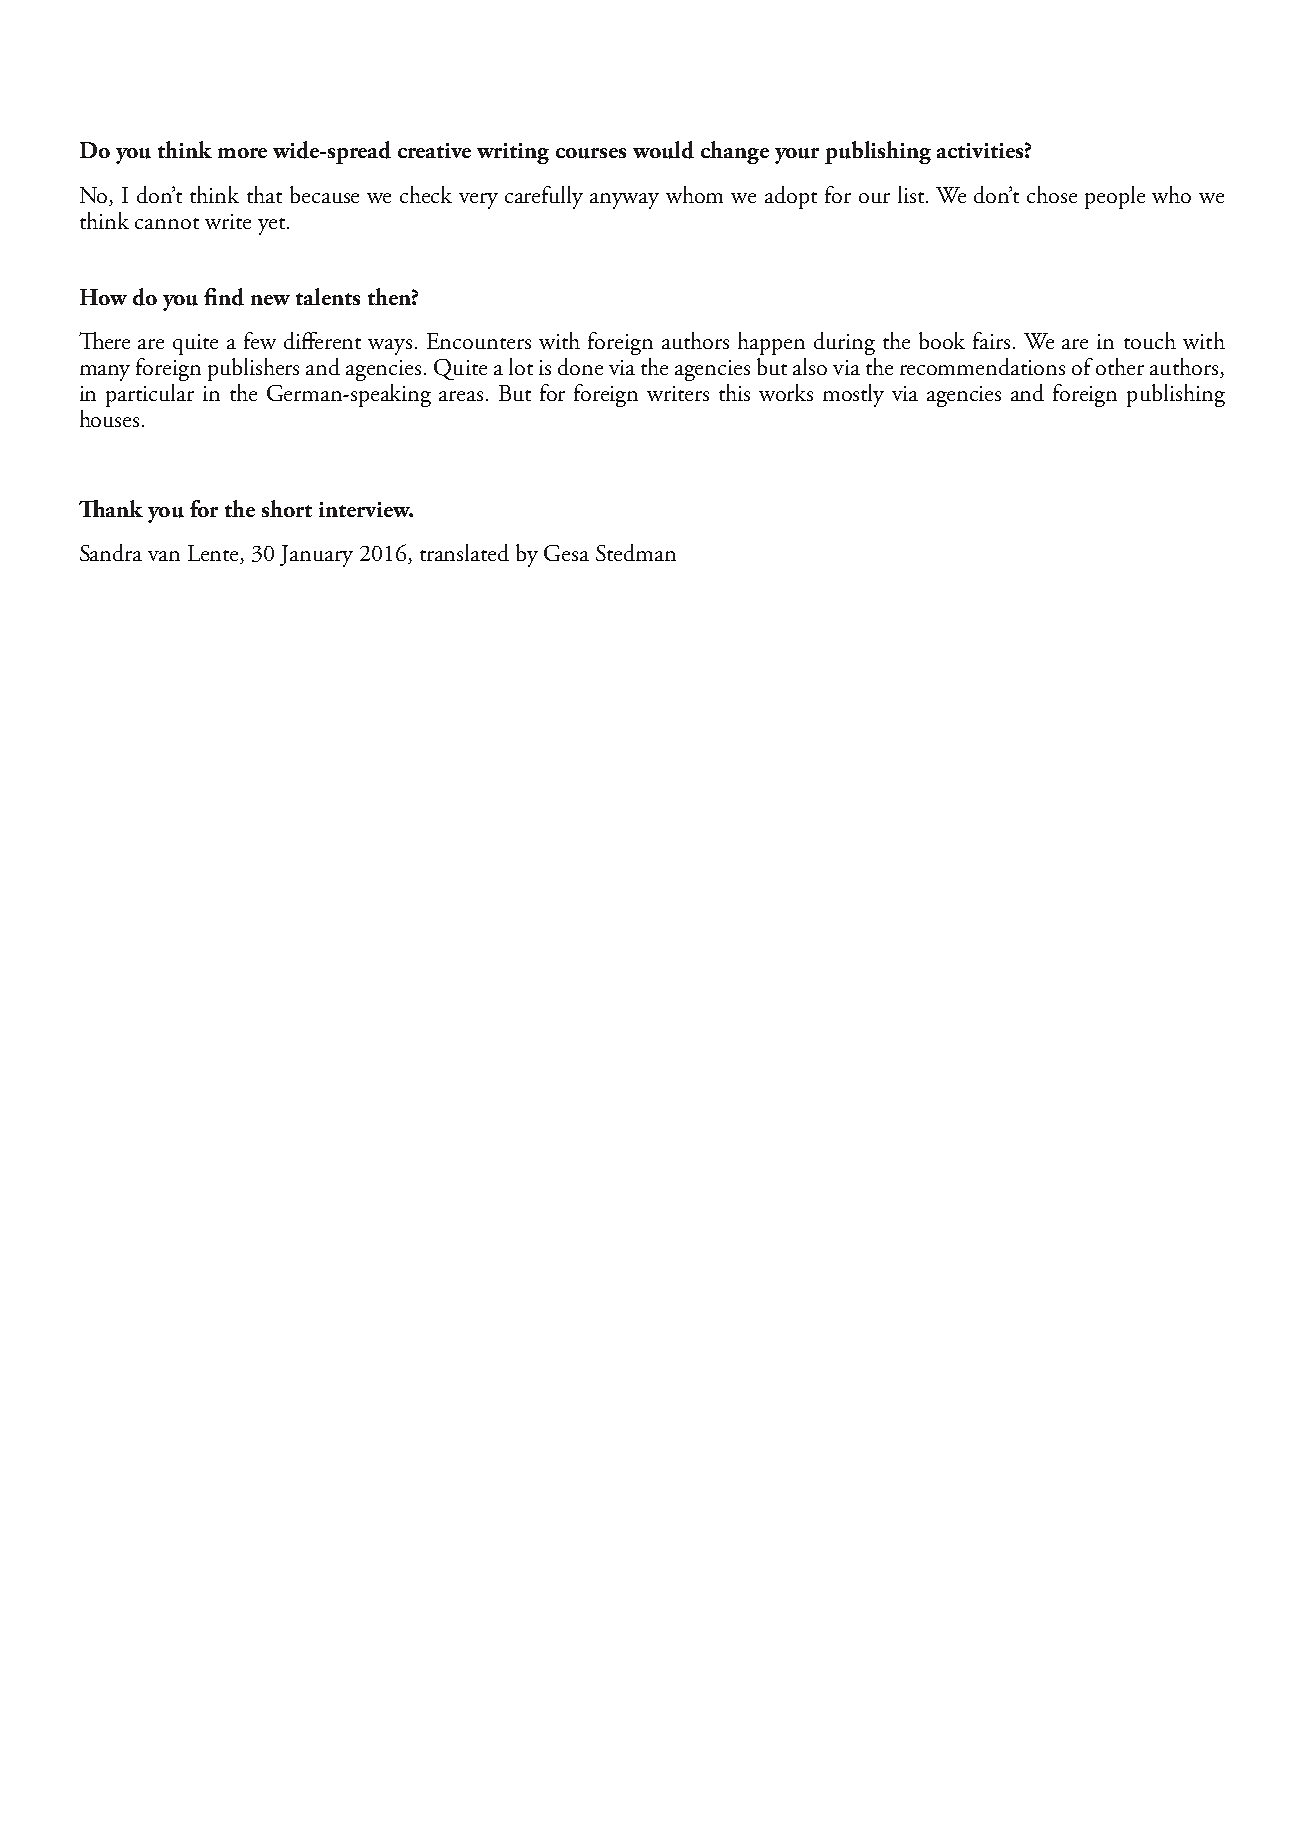 Image resolution: width=1304 pixels, height=1844 pixels. Describe the element at coordinates (242, 153) in the screenshot. I see `more` at that location.
